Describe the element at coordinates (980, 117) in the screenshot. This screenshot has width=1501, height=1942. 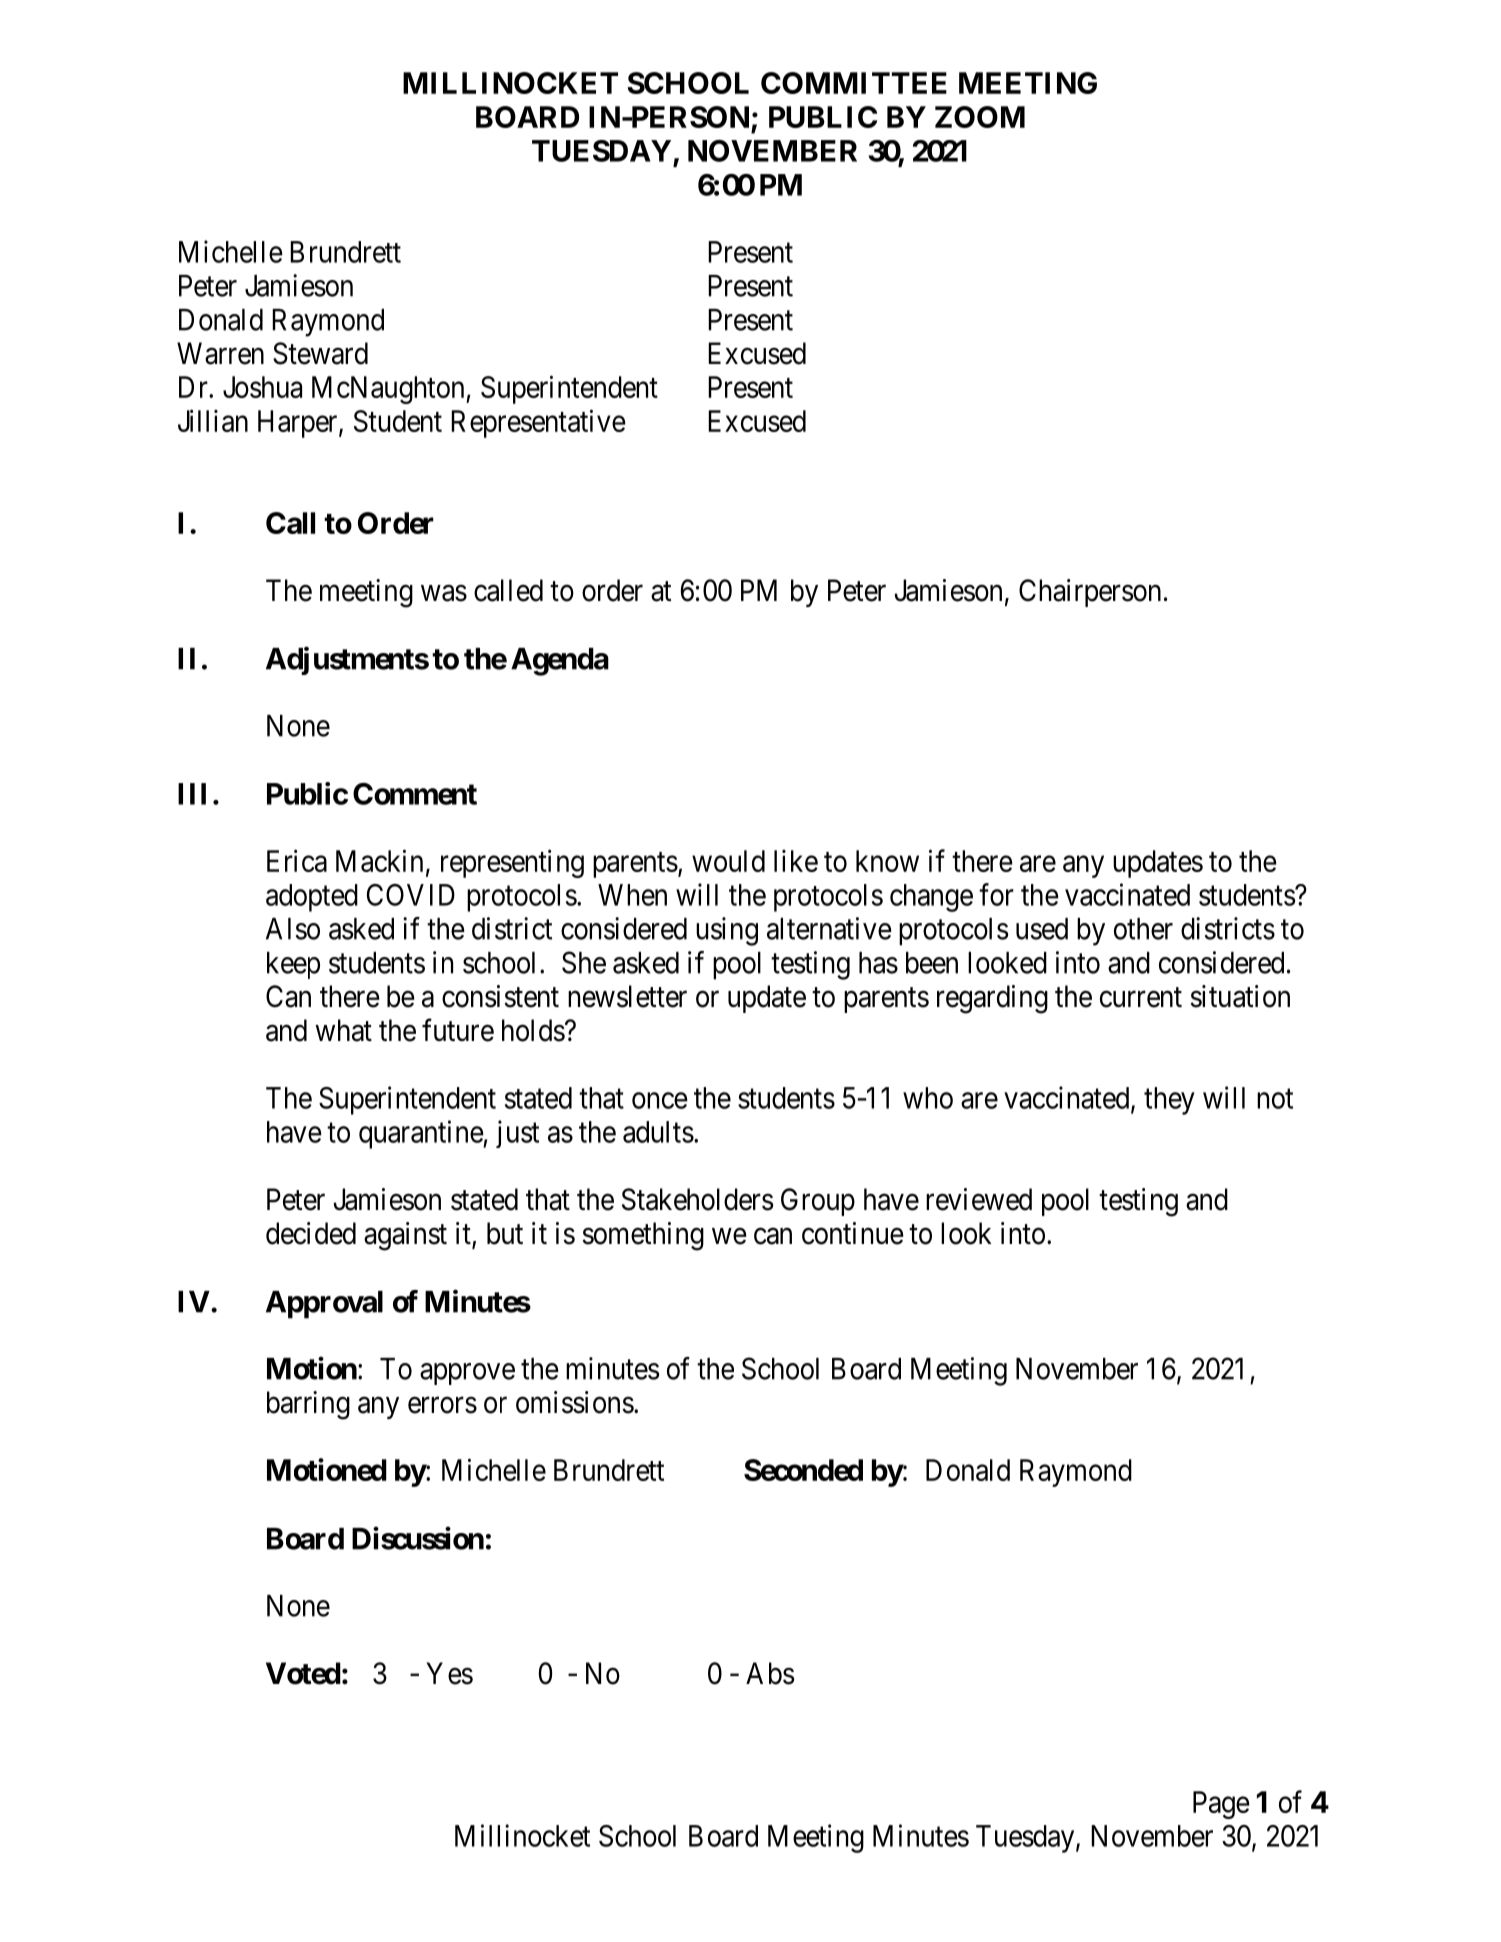
I see `ZOOM` at that location.
